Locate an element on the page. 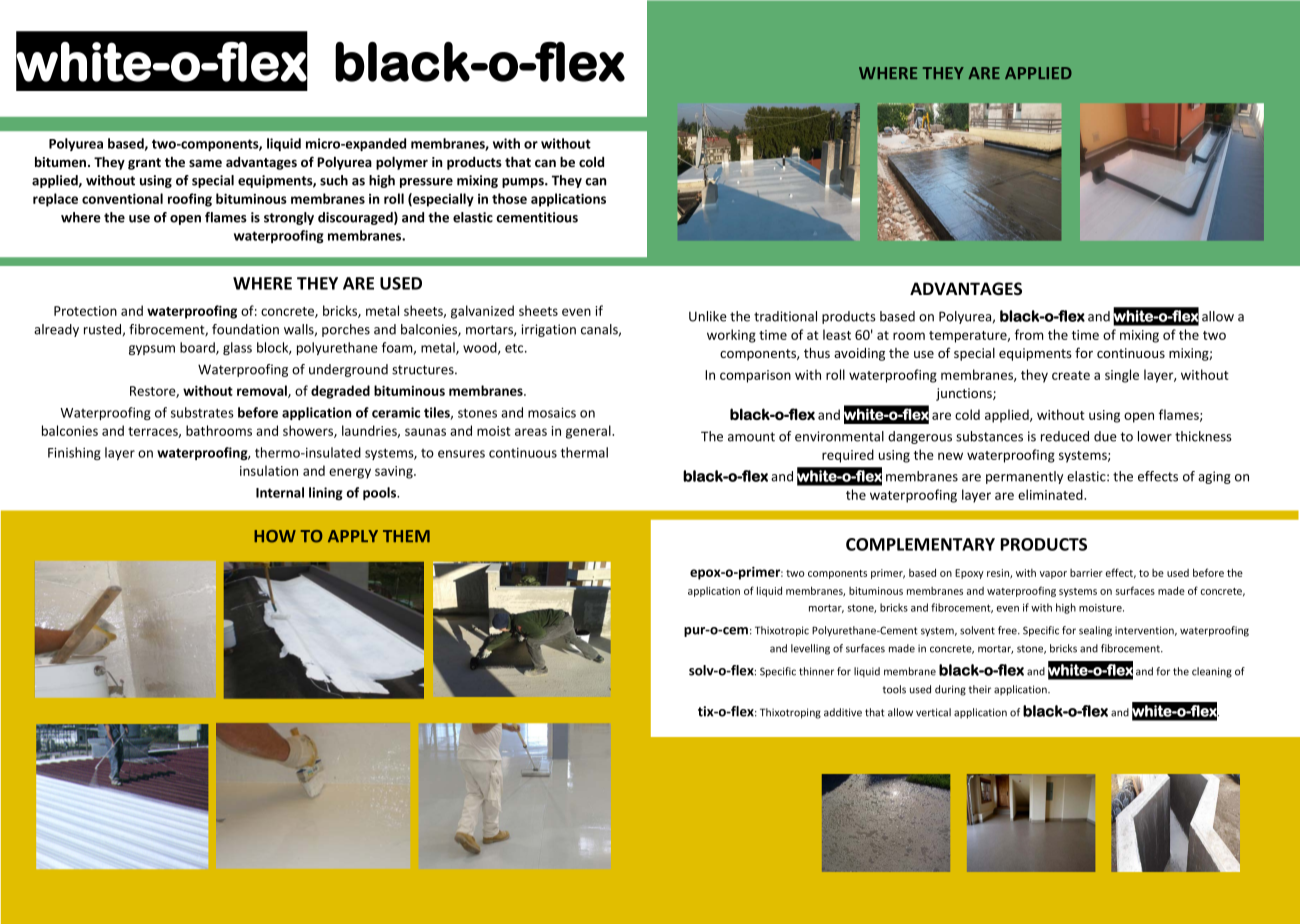 The width and height of the document is (1300, 924). pumps is located at coordinates (524, 183).
